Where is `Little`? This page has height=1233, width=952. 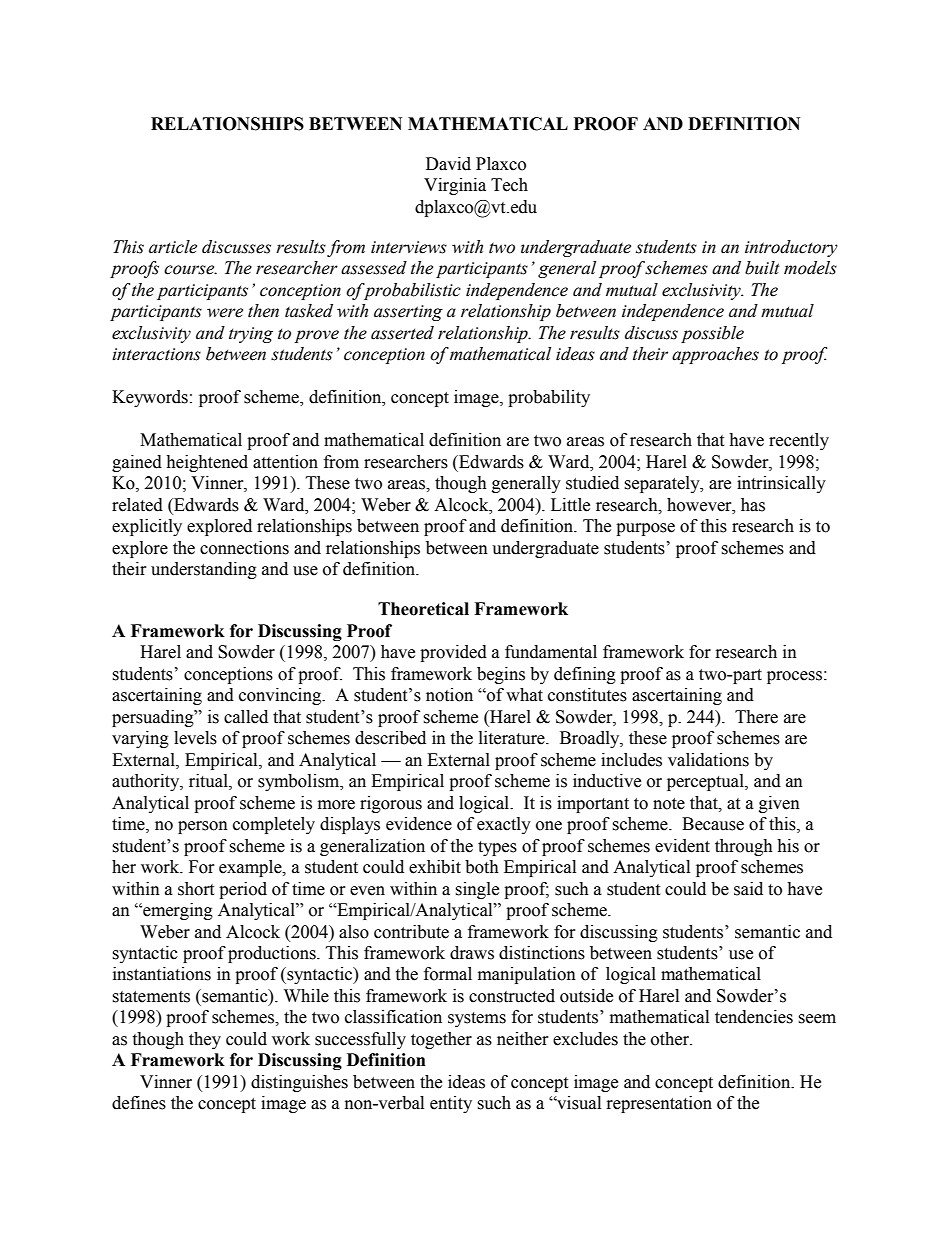
Little is located at coordinates (570, 505).
